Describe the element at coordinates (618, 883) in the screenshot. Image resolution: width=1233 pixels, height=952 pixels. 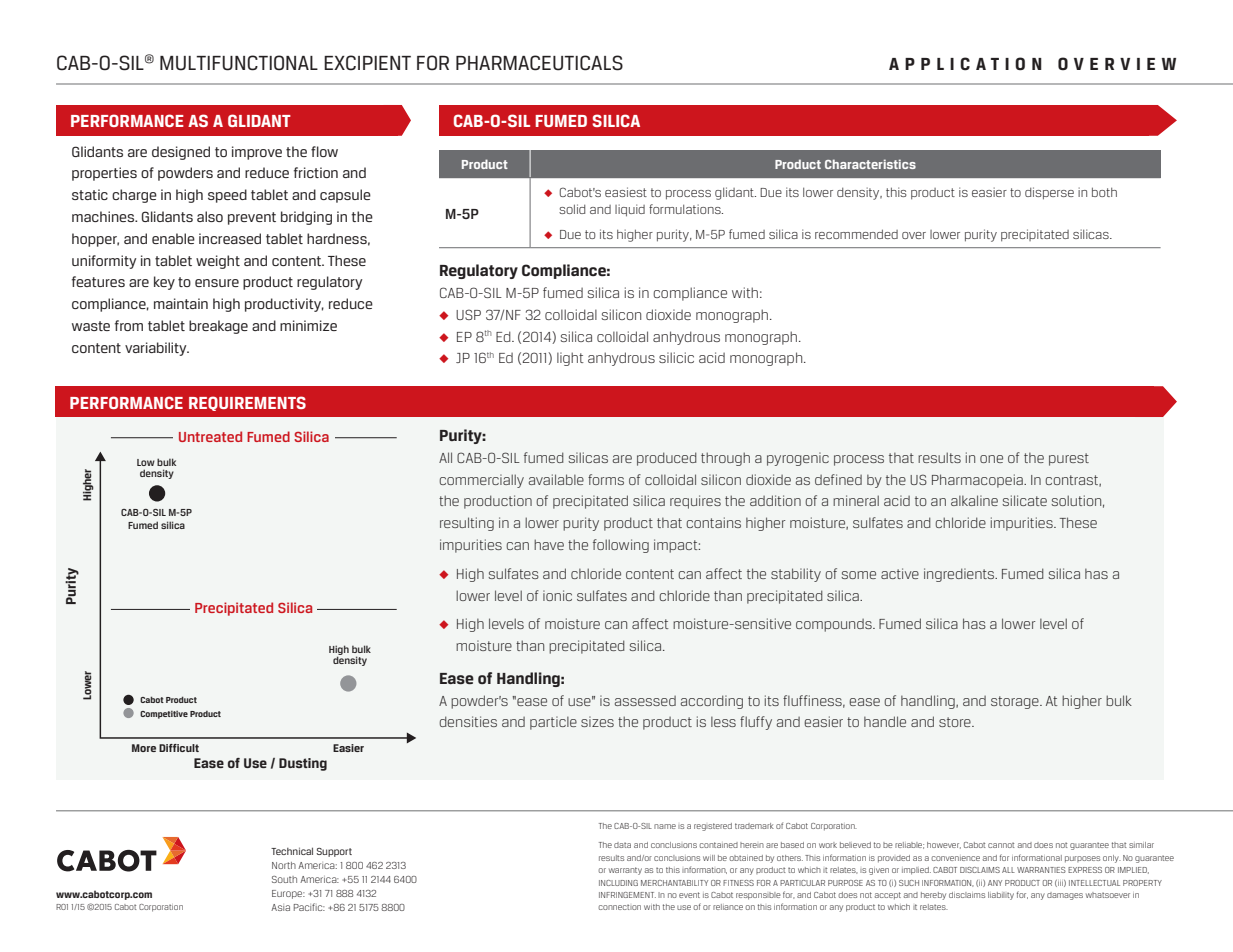
I see `INCLUDING` at that location.
